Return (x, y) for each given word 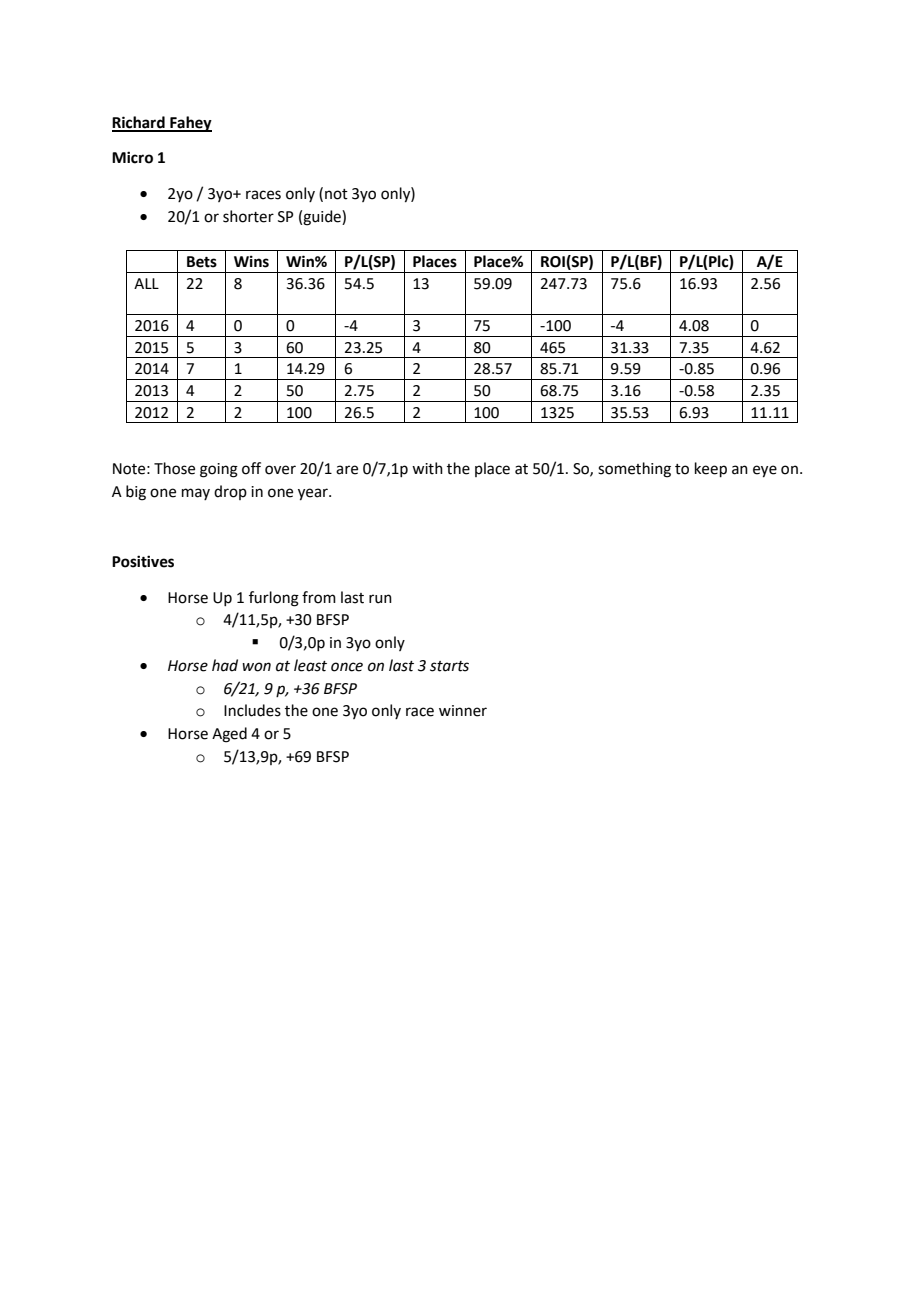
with (427, 468)
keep (711, 469)
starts (449, 666)
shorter (248, 216)
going (219, 470)
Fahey (190, 124)
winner (463, 711)
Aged (229, 735)
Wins (251, 261)
